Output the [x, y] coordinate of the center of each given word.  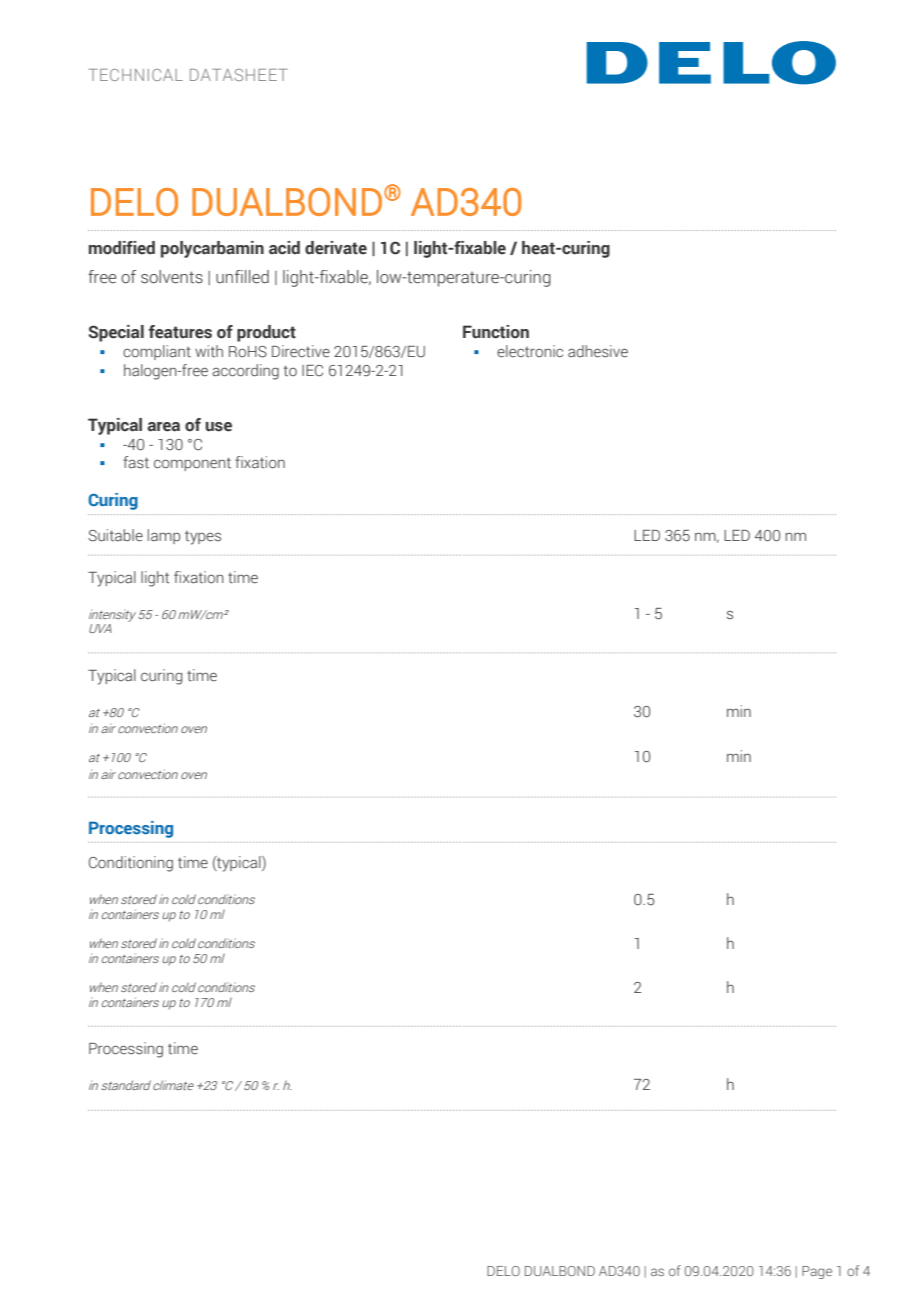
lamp [164, 536]
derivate [336, 248]
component [192, 464]
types [203, 537]
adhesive [598, 351]
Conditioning [131, 864]
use [219, 427]
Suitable [115, 535]
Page [817, 1272]
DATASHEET [239, 75]
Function [496, 332]
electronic [530, 351]
